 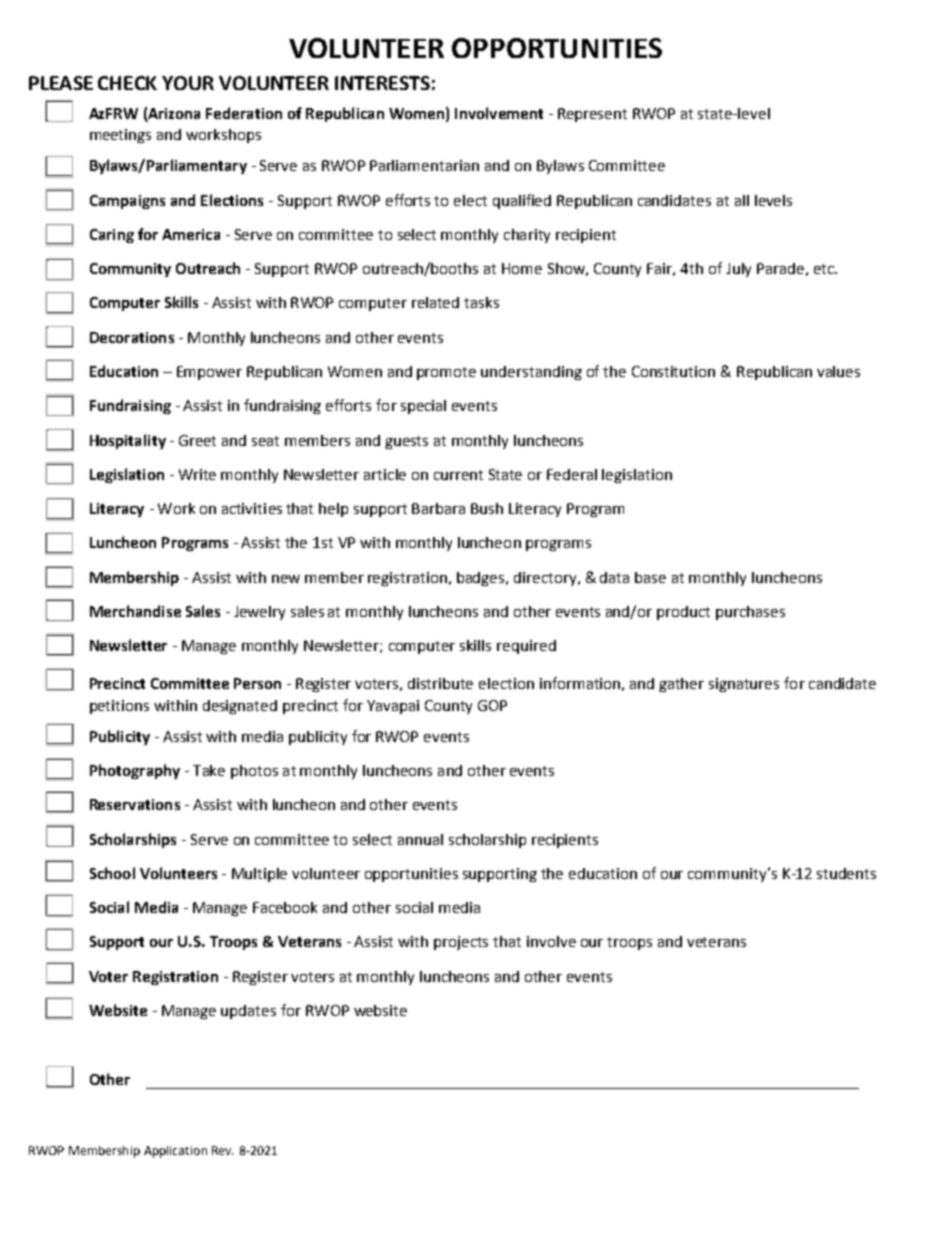 What do you see at coordinates (112, 873) in the screenshot?
I see `School` at bounding box center [112, 873].
